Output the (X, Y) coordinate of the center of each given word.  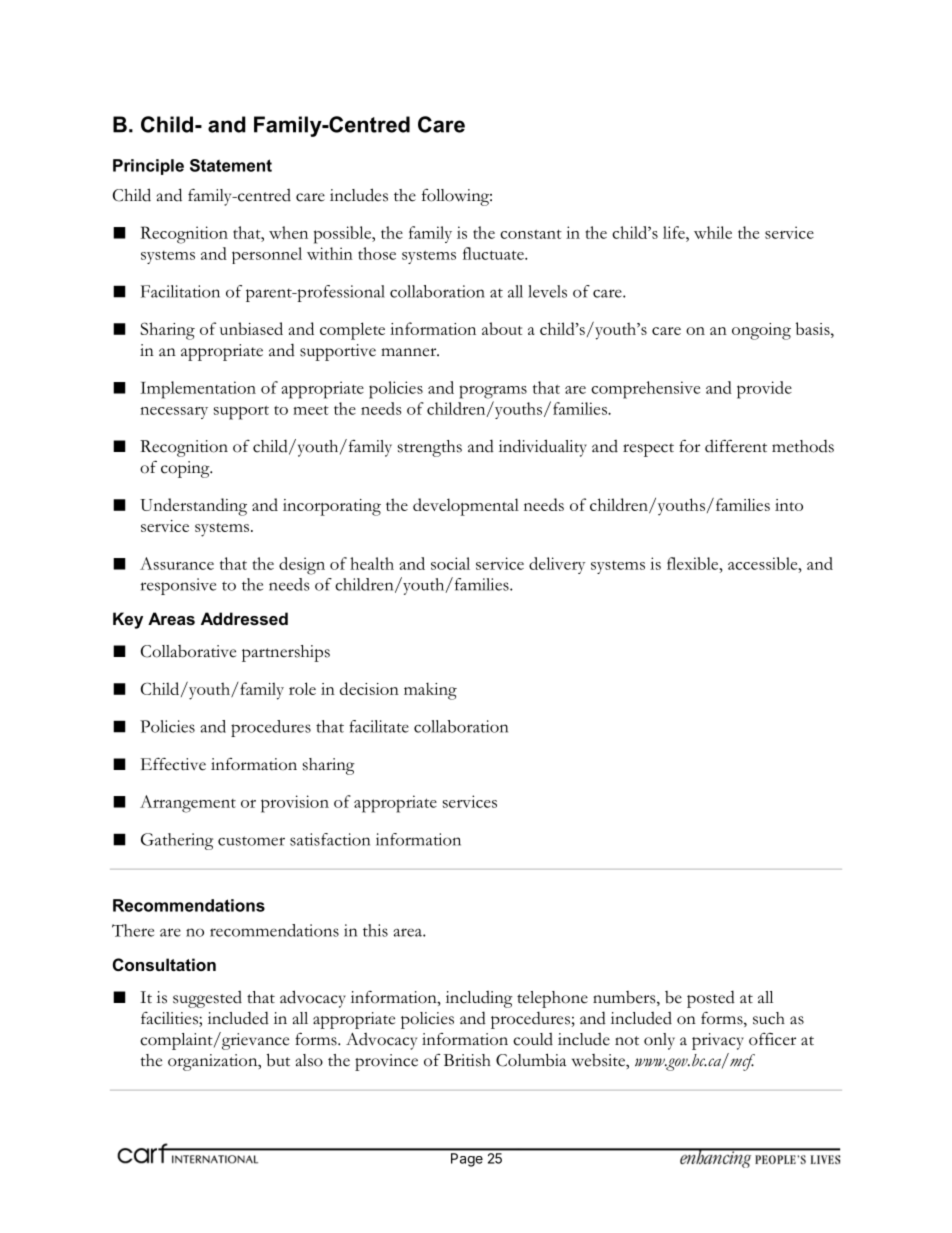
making (430, 691)
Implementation (198, 390)
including (479, 999)
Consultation (164, 964)
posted (711, 999)
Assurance (177, 563)
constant (531, 234)
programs (493, 392)
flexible (694, 563)
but (278, 1060)
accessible (764, 563)
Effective (173, 764)
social (450, 563)
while (713, 232)
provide (764, 390)
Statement (231, 165)
